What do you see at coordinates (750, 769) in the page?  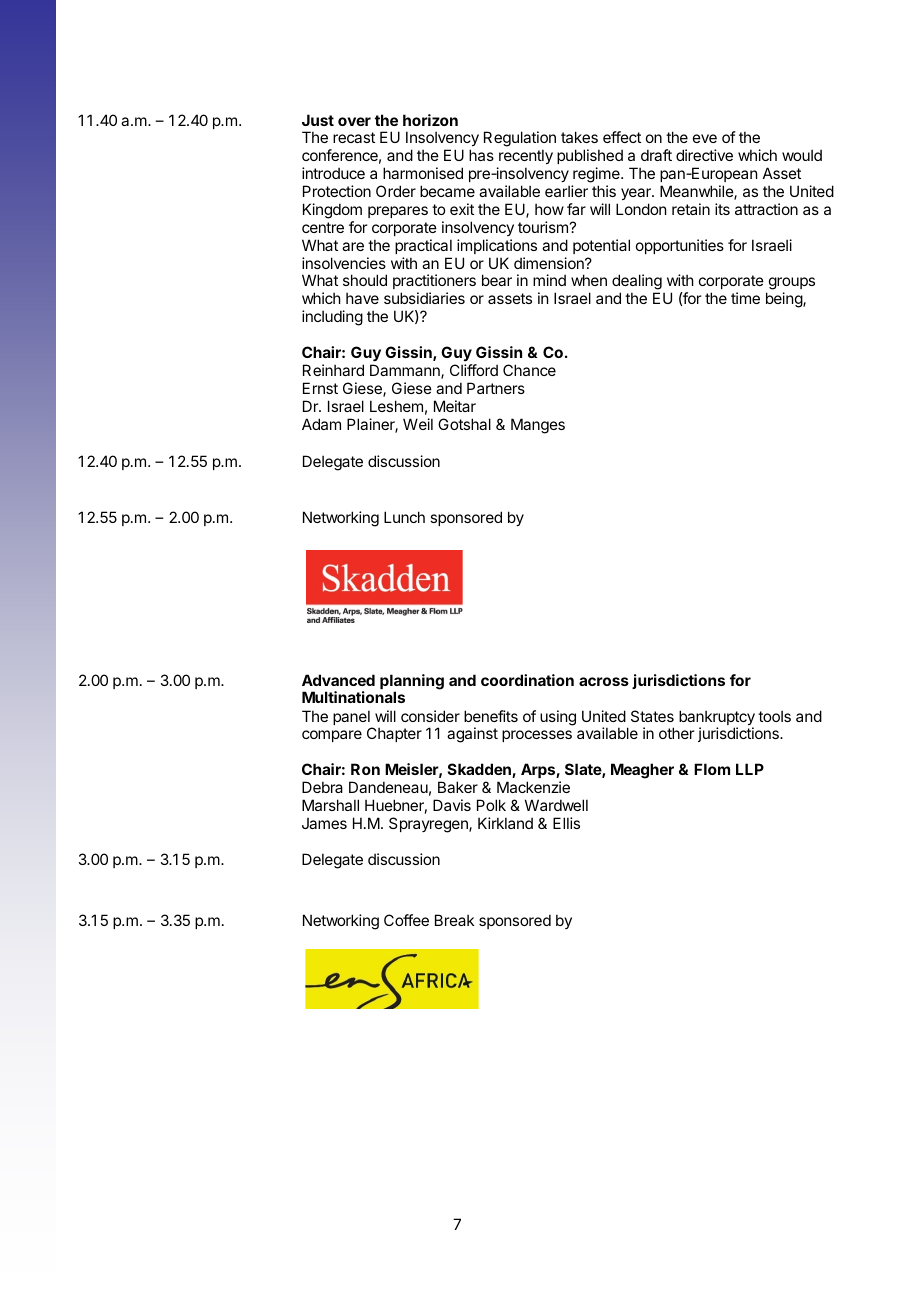 I see `LLP` at bounding box center [750, 769].
